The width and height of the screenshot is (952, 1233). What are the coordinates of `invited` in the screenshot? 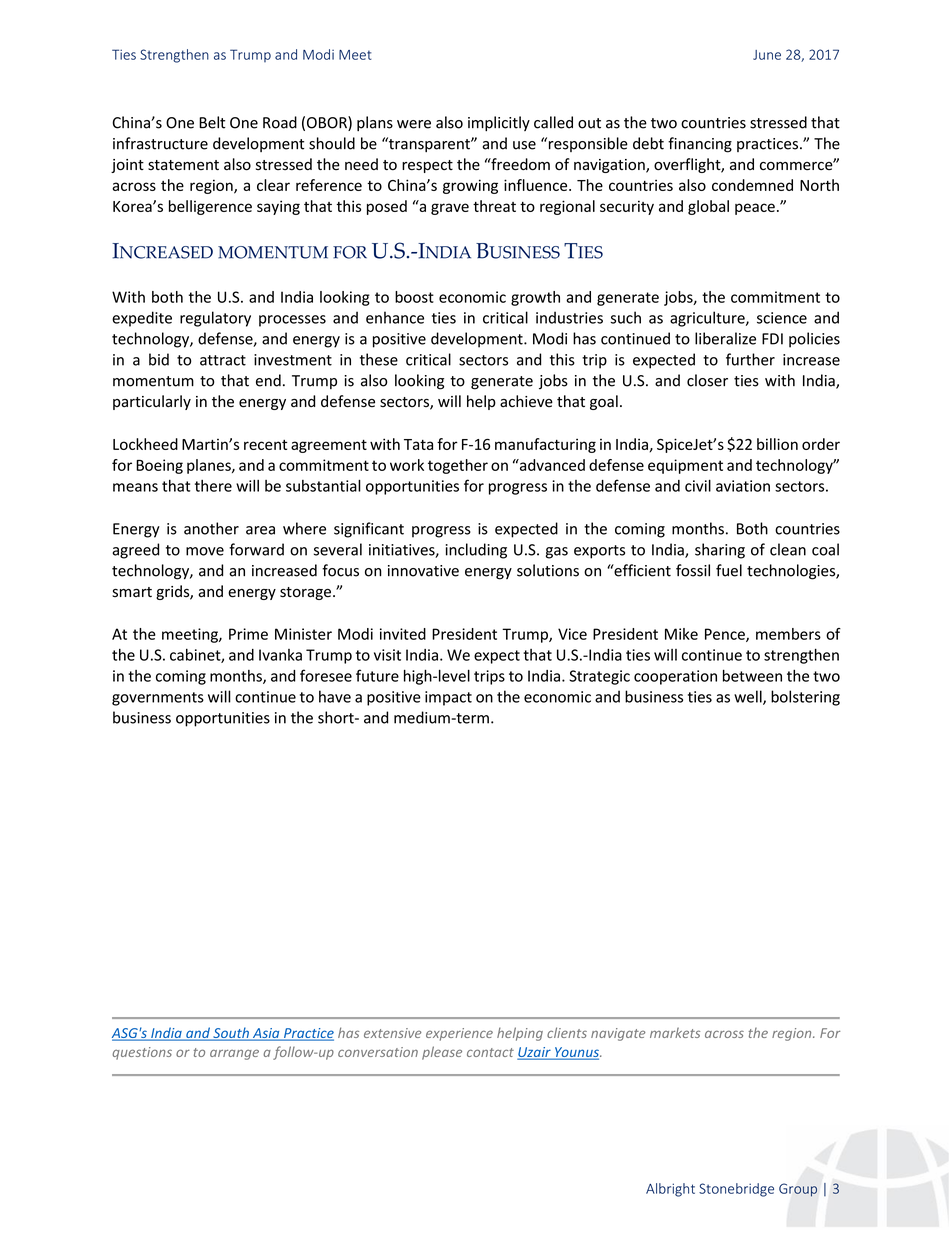 It's located at (403, 634).
